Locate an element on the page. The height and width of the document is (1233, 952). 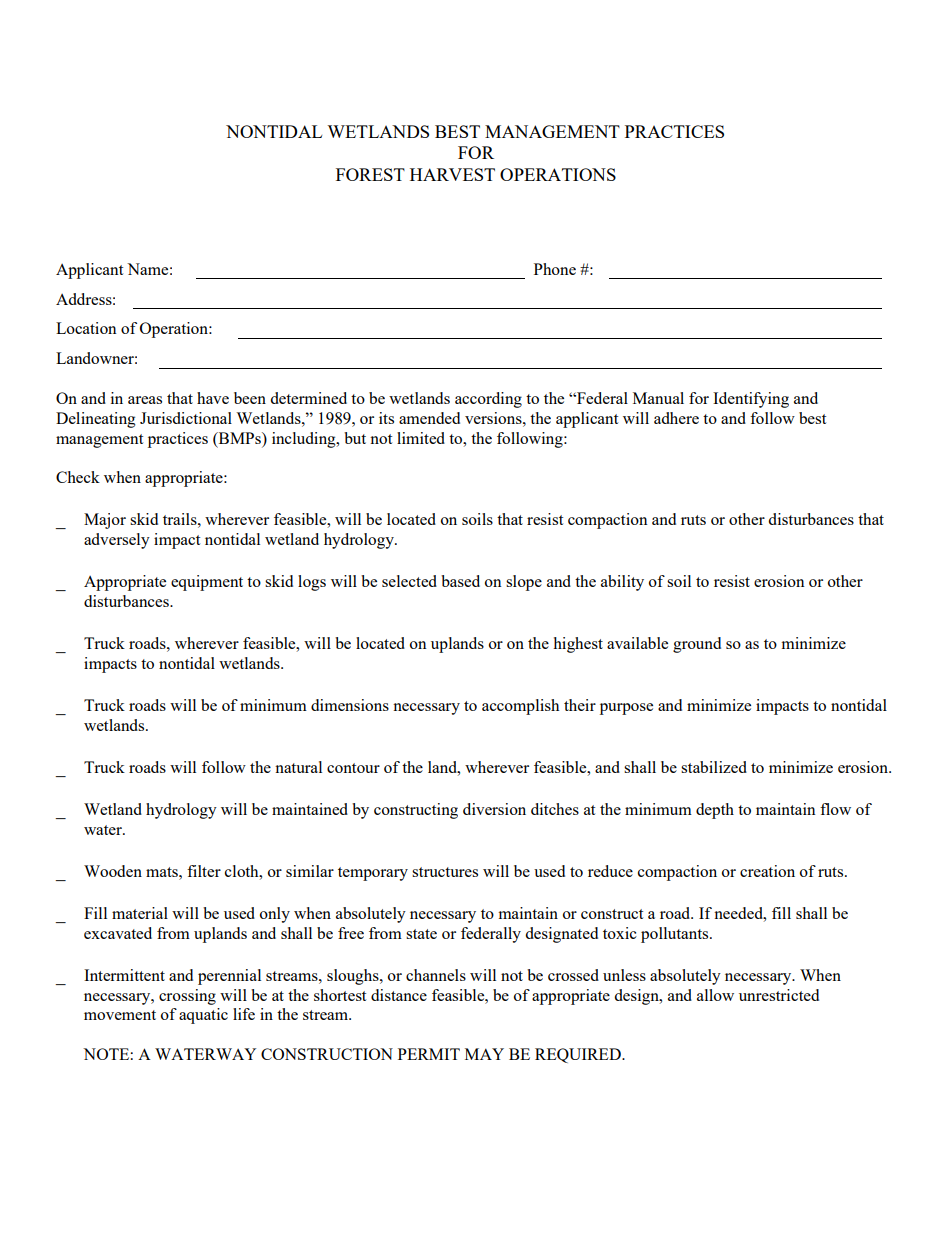
ability is located at coordinates (622, 583).
